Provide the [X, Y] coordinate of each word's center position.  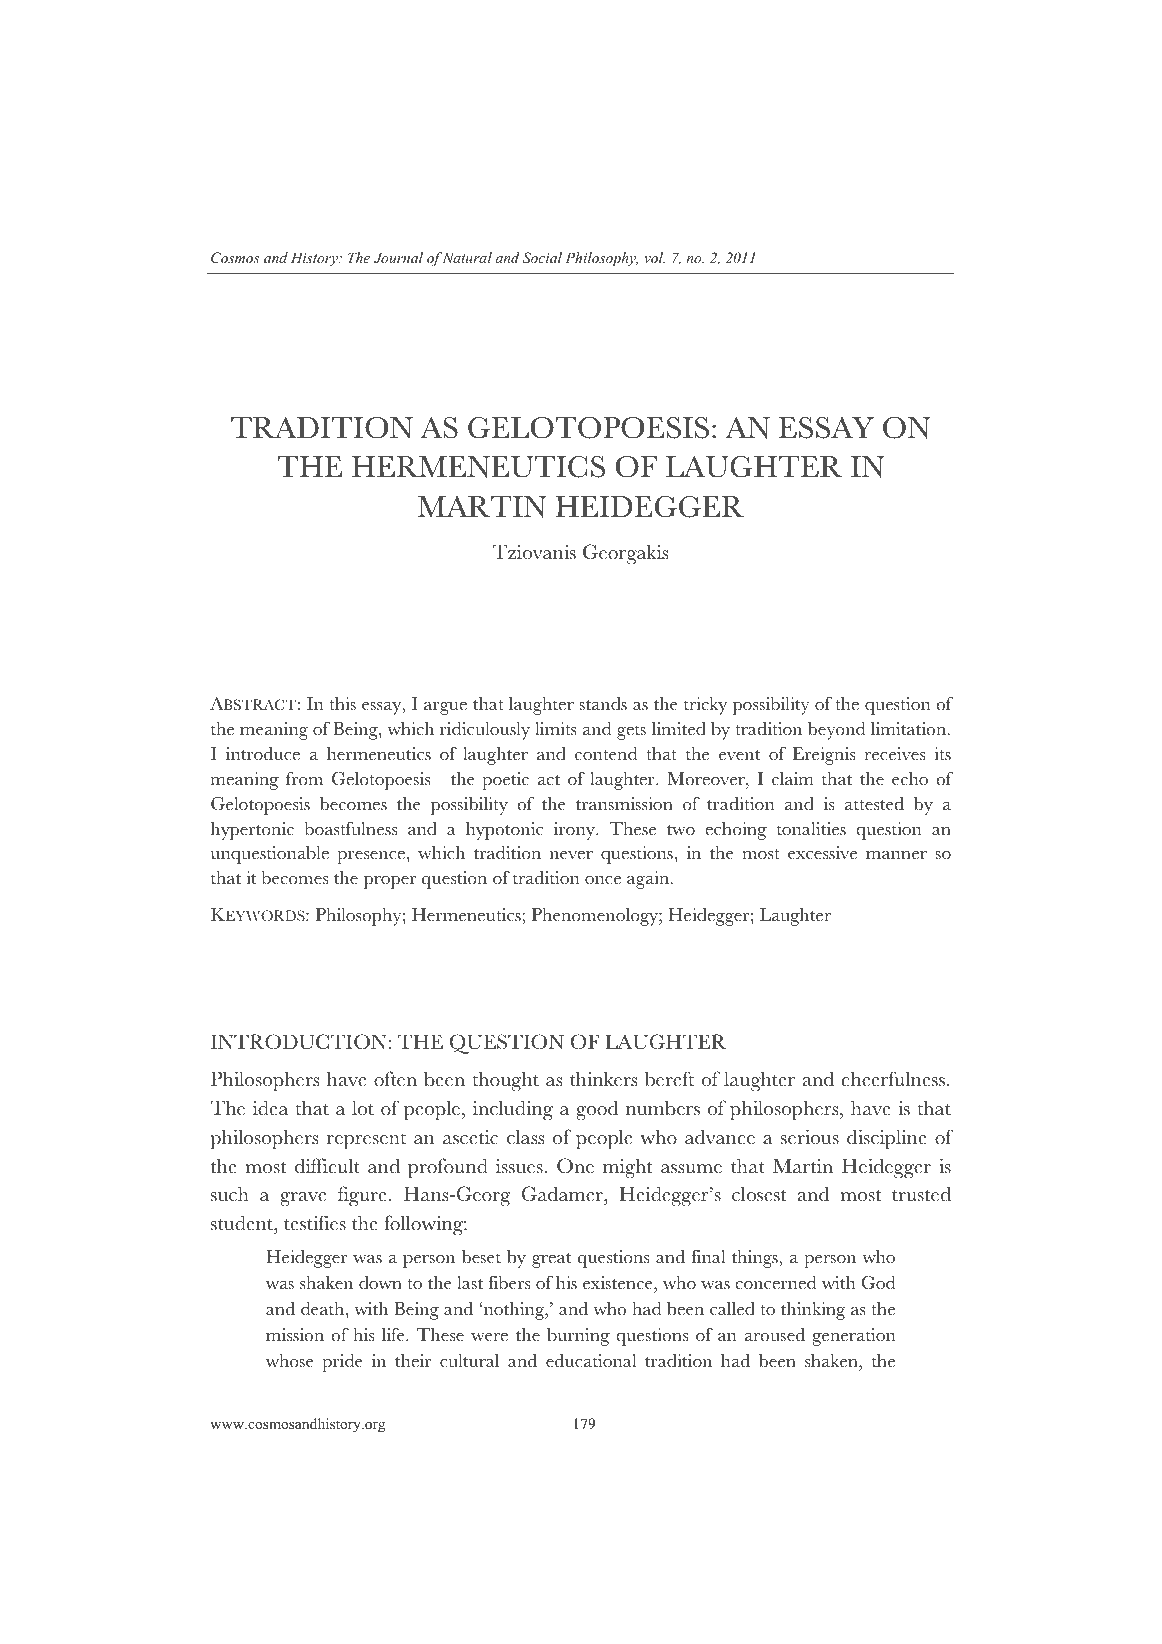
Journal [398, 258]
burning [578, 1337]
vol [654, 257]
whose [289, 1361]
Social [542, 258]
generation [854, 1337]
